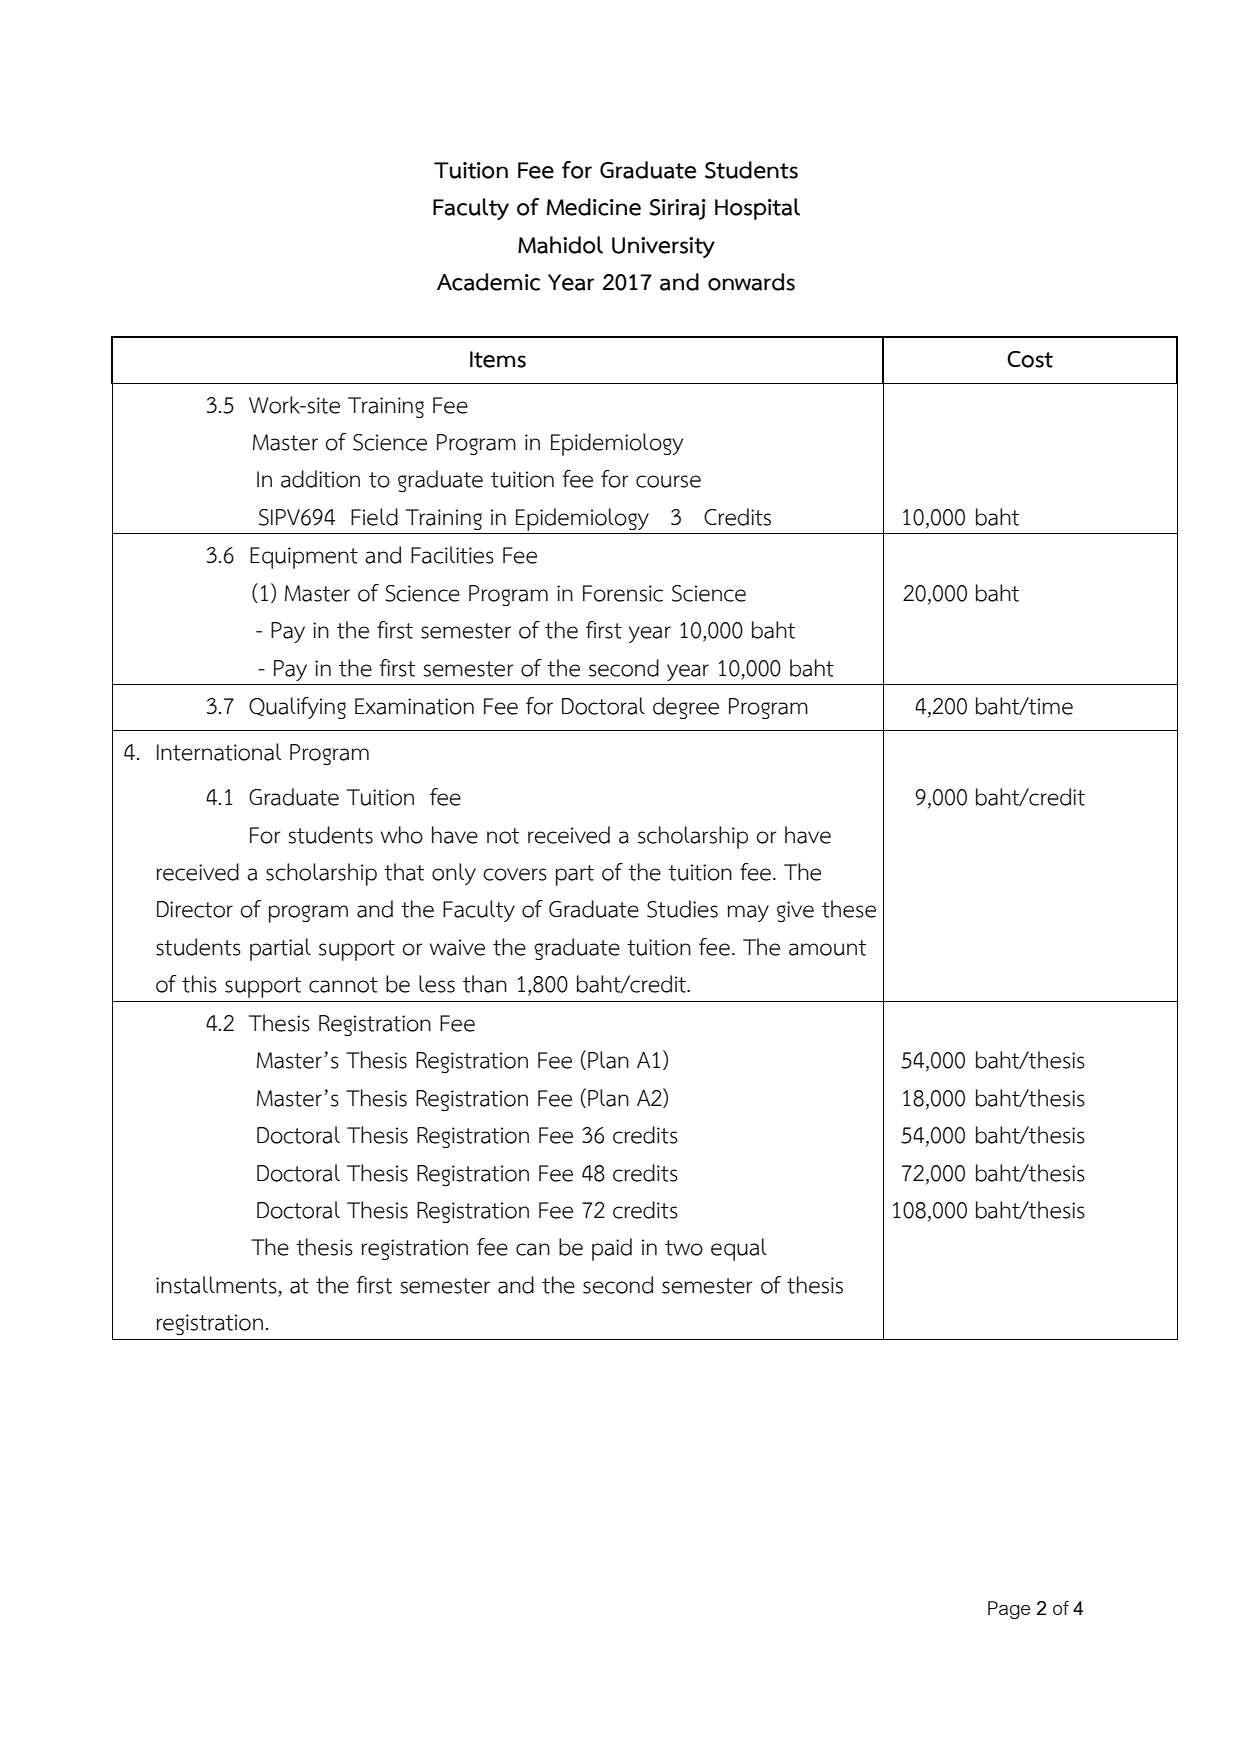 The width and height of the screenshot is (1233, 1743). Describe the element at coordinates (488, 282) in the screenshot. I see `Academic` at that location.
